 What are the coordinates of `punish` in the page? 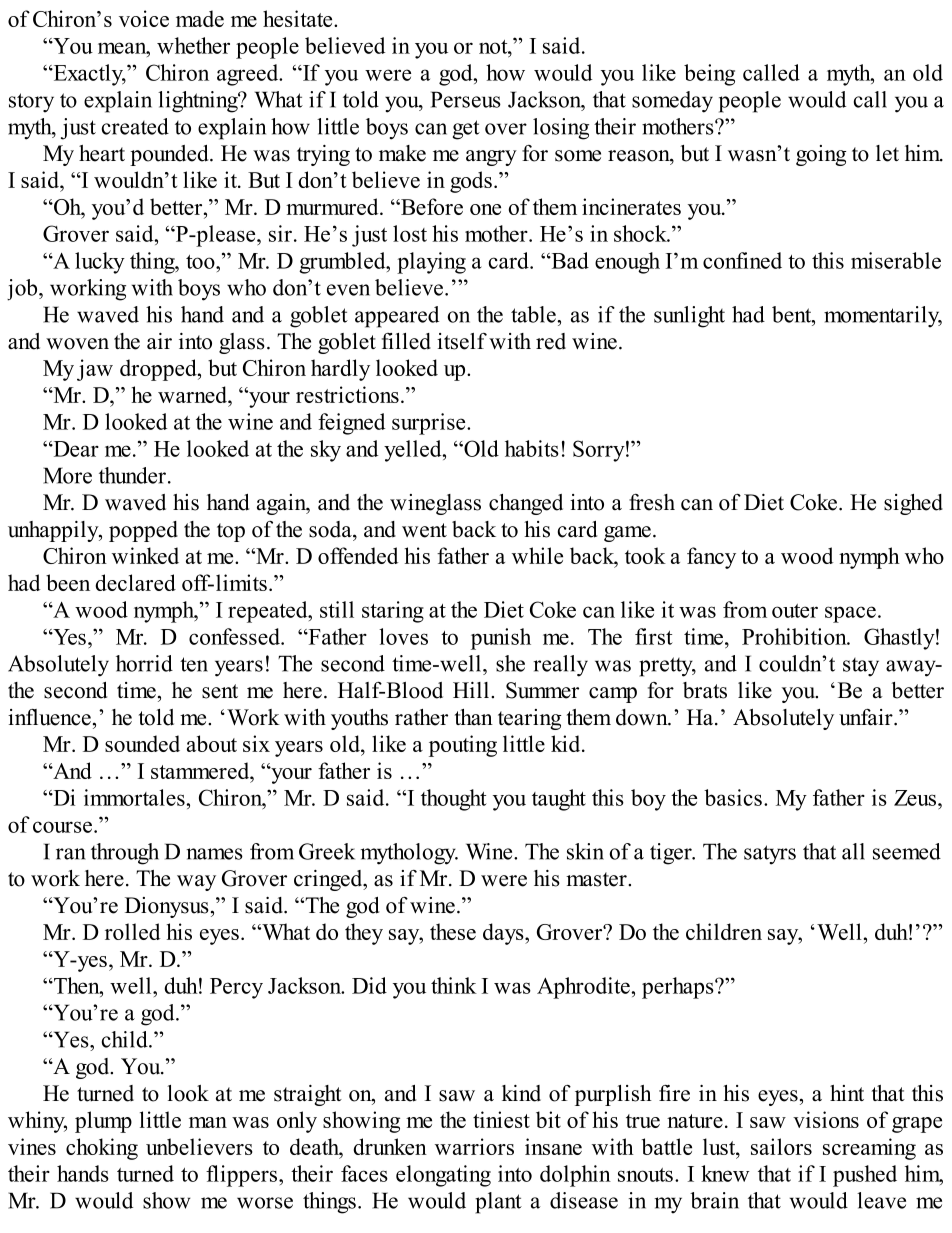 It's located at (501, 639).
